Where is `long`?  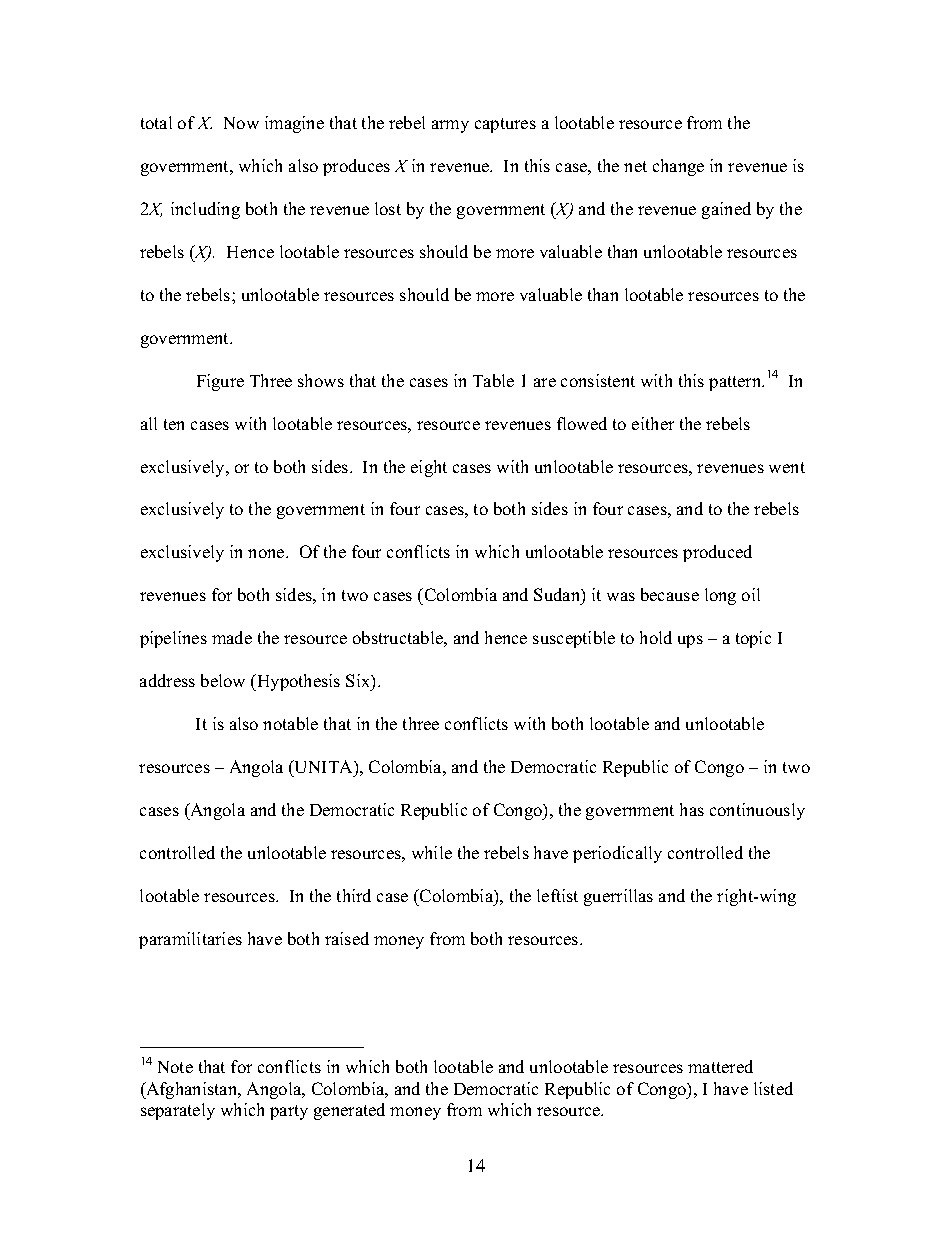 long is located at coordinates (720, 596).
